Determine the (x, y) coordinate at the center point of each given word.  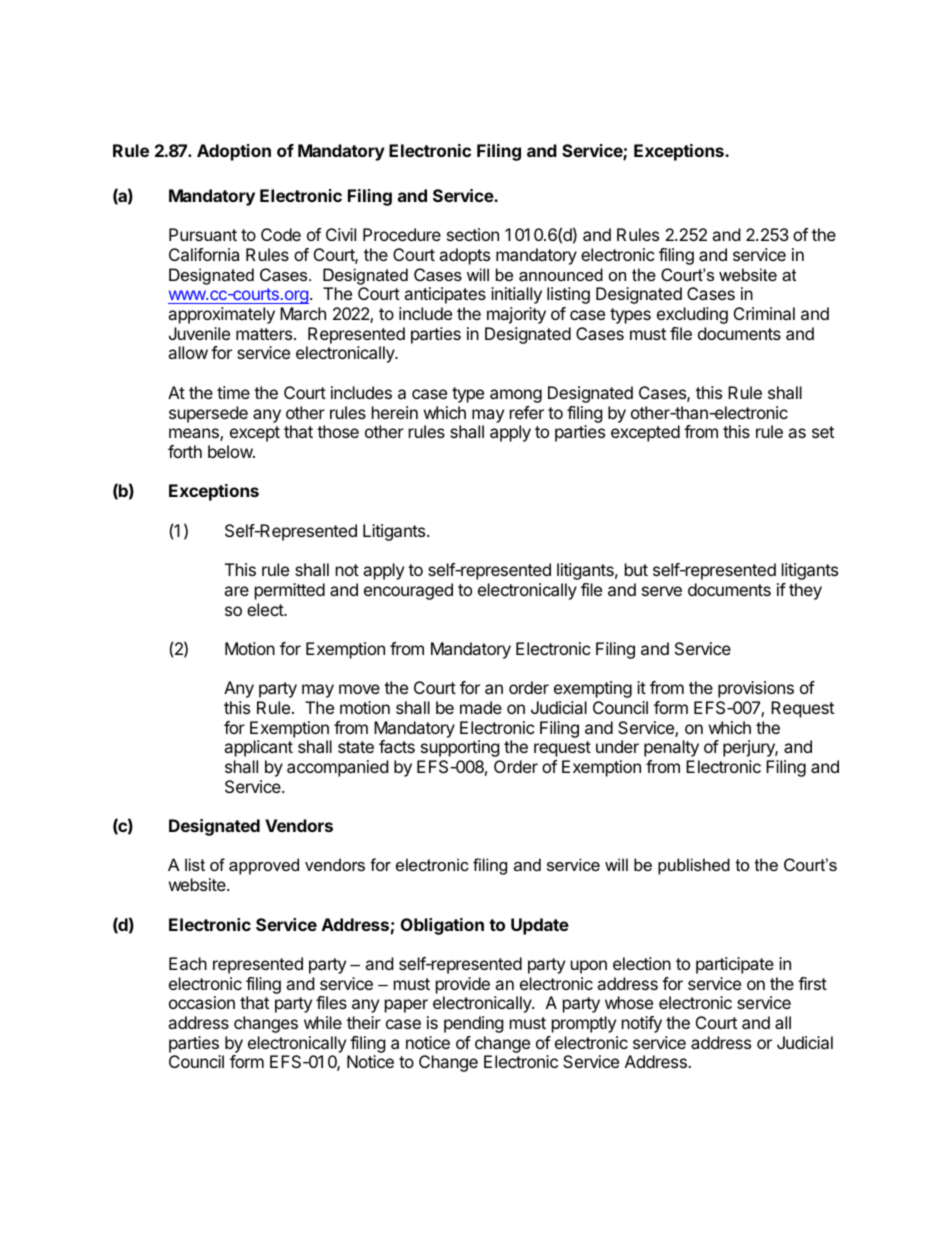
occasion (202, 1002)
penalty (671, 748)
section (473, 234)
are (236, 591)
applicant (258, 748)
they (805, 591)
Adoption (234, 152)
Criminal (764, 313)
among (516, 396)
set (823, 432)
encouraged (408, 591)
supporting (460, 748)
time (233, 392)
